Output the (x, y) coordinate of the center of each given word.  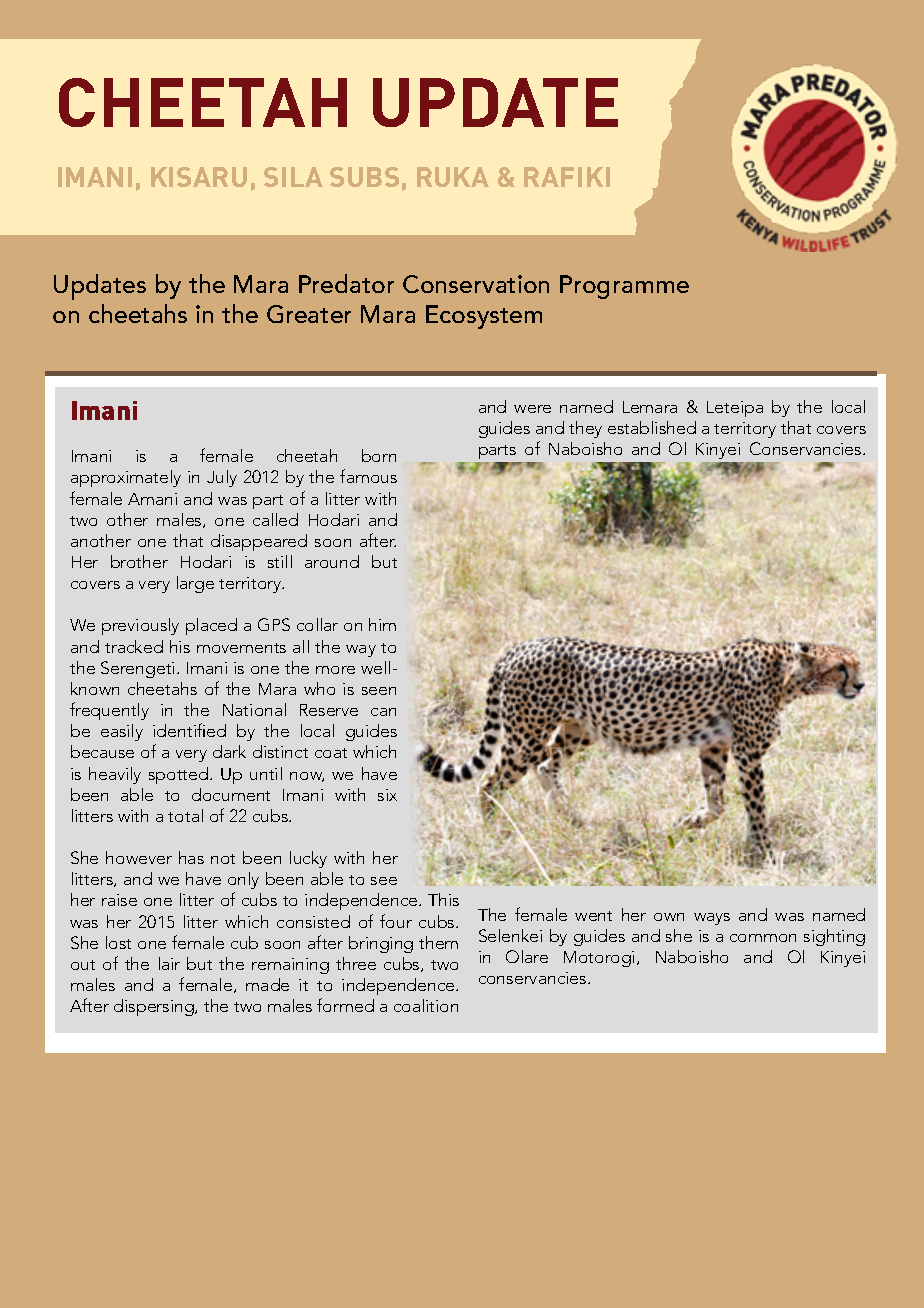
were (532, 409)
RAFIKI (567, 177)
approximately (126, 478)
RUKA (453, 177)
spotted (180, 775)
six (387, 795)
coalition (426, 1005)
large (195, 584)
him (382, 624)
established (652, 427)
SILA (293, 177)
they (585, 429)
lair (169, 963)
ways (712, 919)
